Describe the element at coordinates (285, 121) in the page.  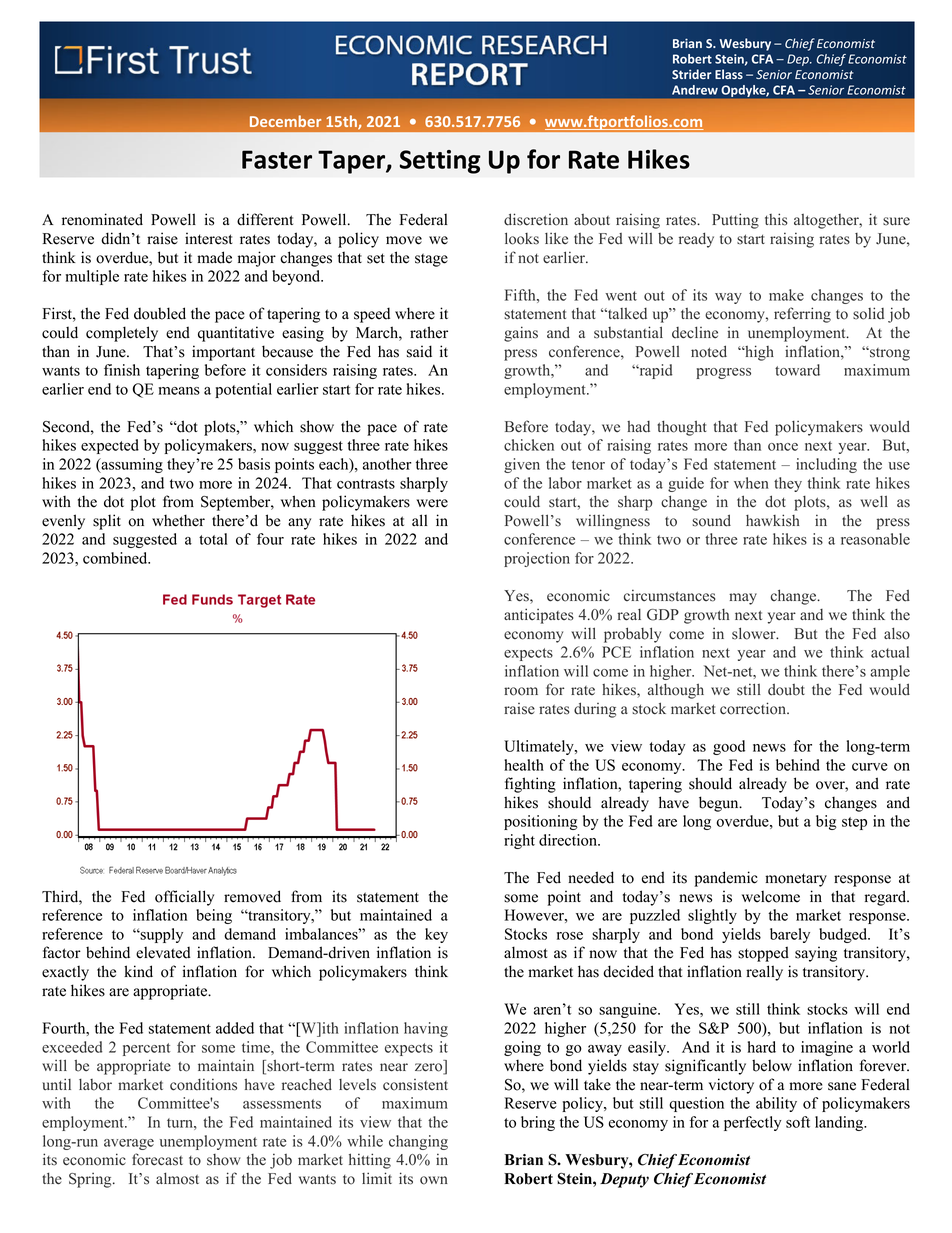
I see `December` at that location.
